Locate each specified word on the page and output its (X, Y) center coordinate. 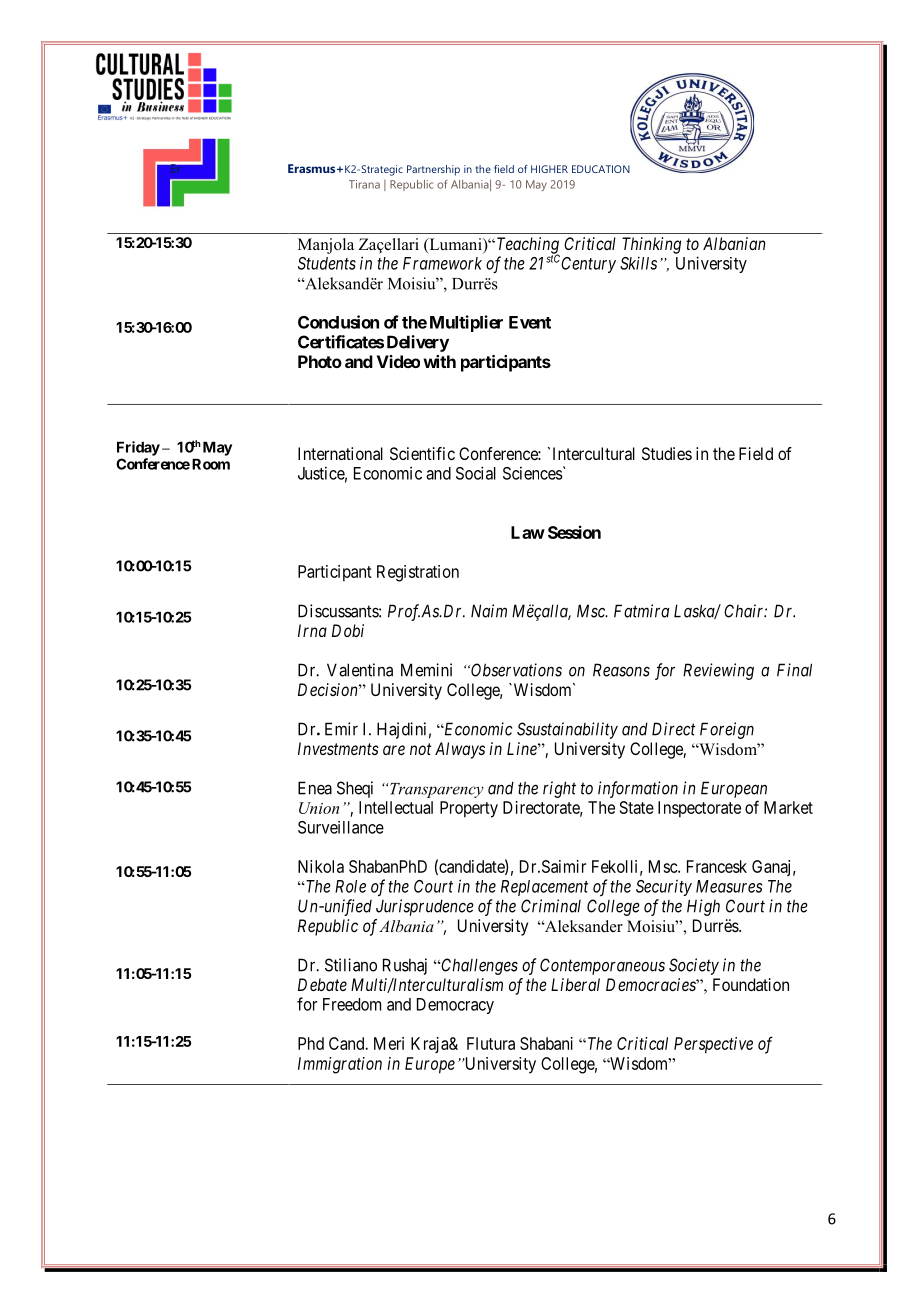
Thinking (651, 245)
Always (460, 750)
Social (476, 473)
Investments (338, 748)
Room (211, 464)
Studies (667, 453)
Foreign (727, 730)
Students (327, 263)
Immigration (340, 1065)
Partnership (433, 170)
